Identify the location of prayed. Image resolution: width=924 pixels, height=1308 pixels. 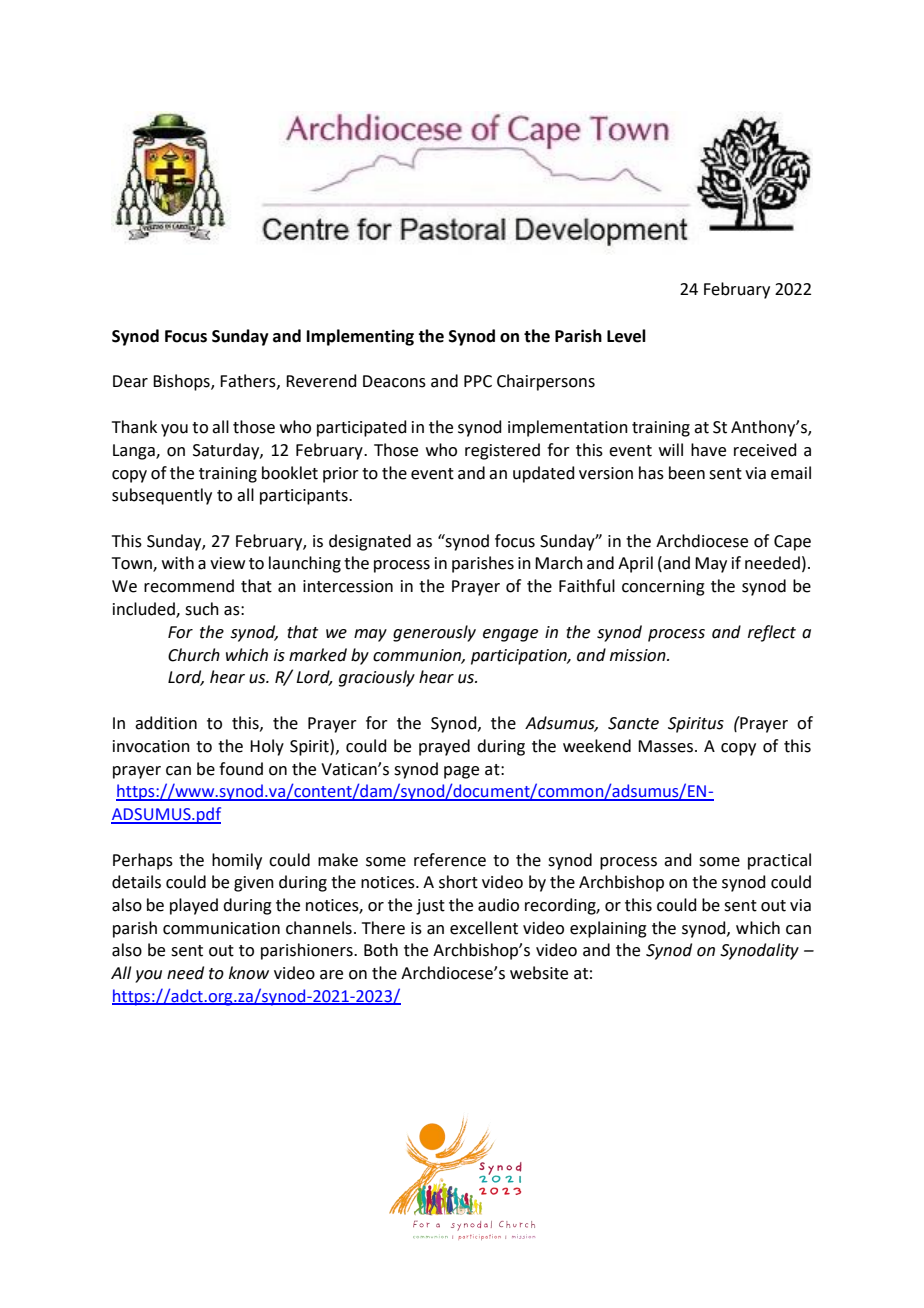
(444, 747).
